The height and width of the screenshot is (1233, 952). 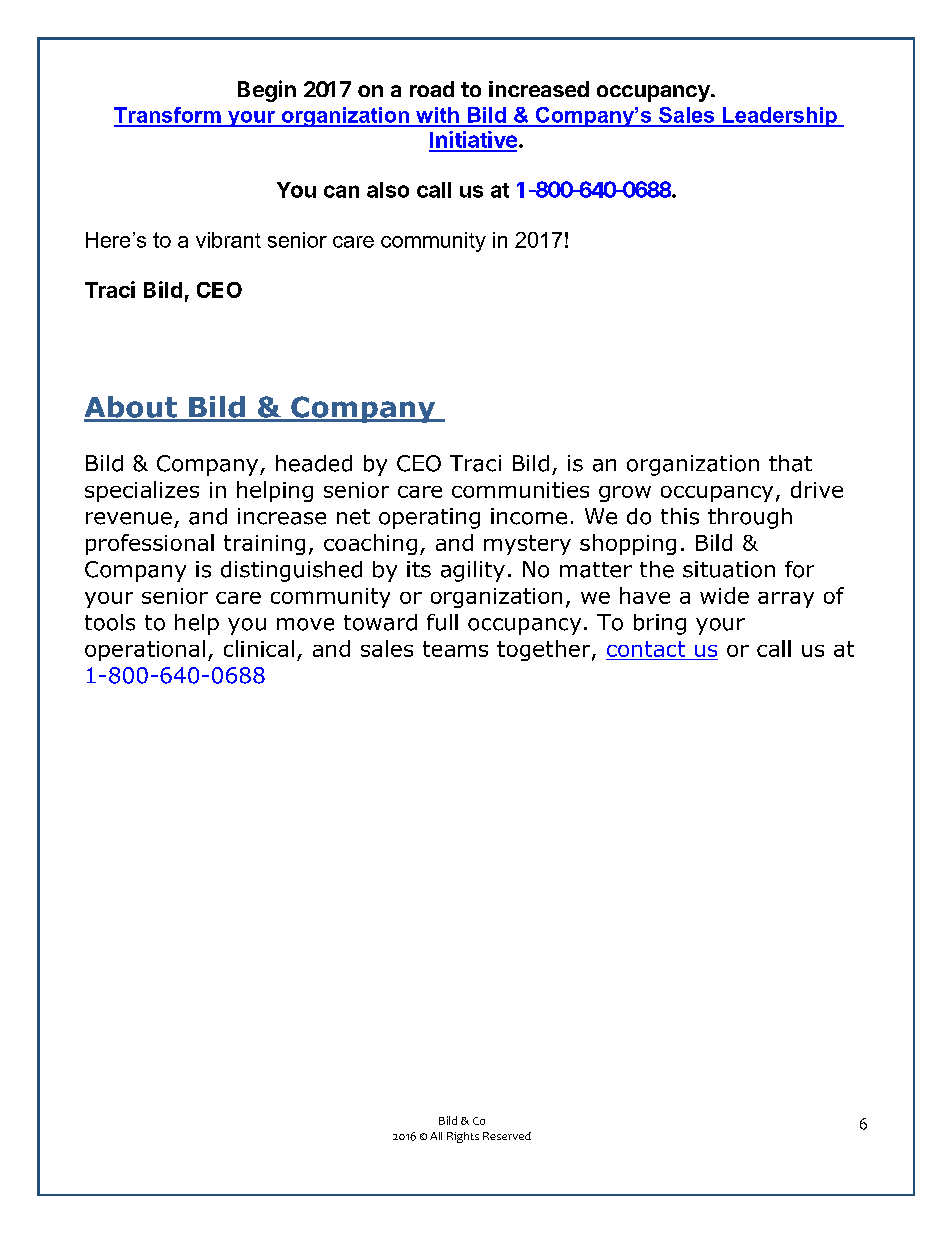 What do you see at coordinates (724, 595) in the screenshot?
I see `wide` at bounding box center [724, 595].
